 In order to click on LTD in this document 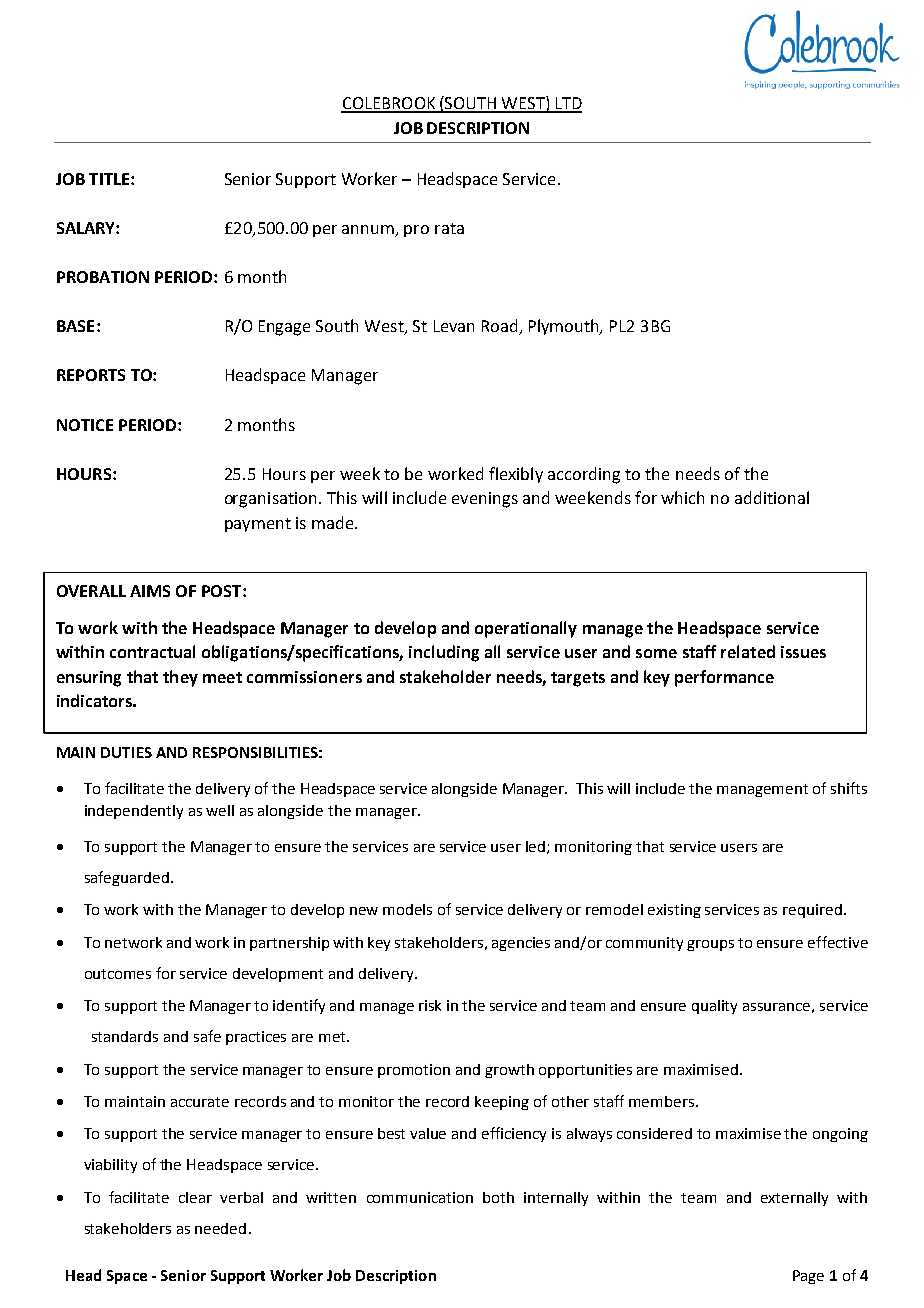, I will do `click(567, 104)`.
